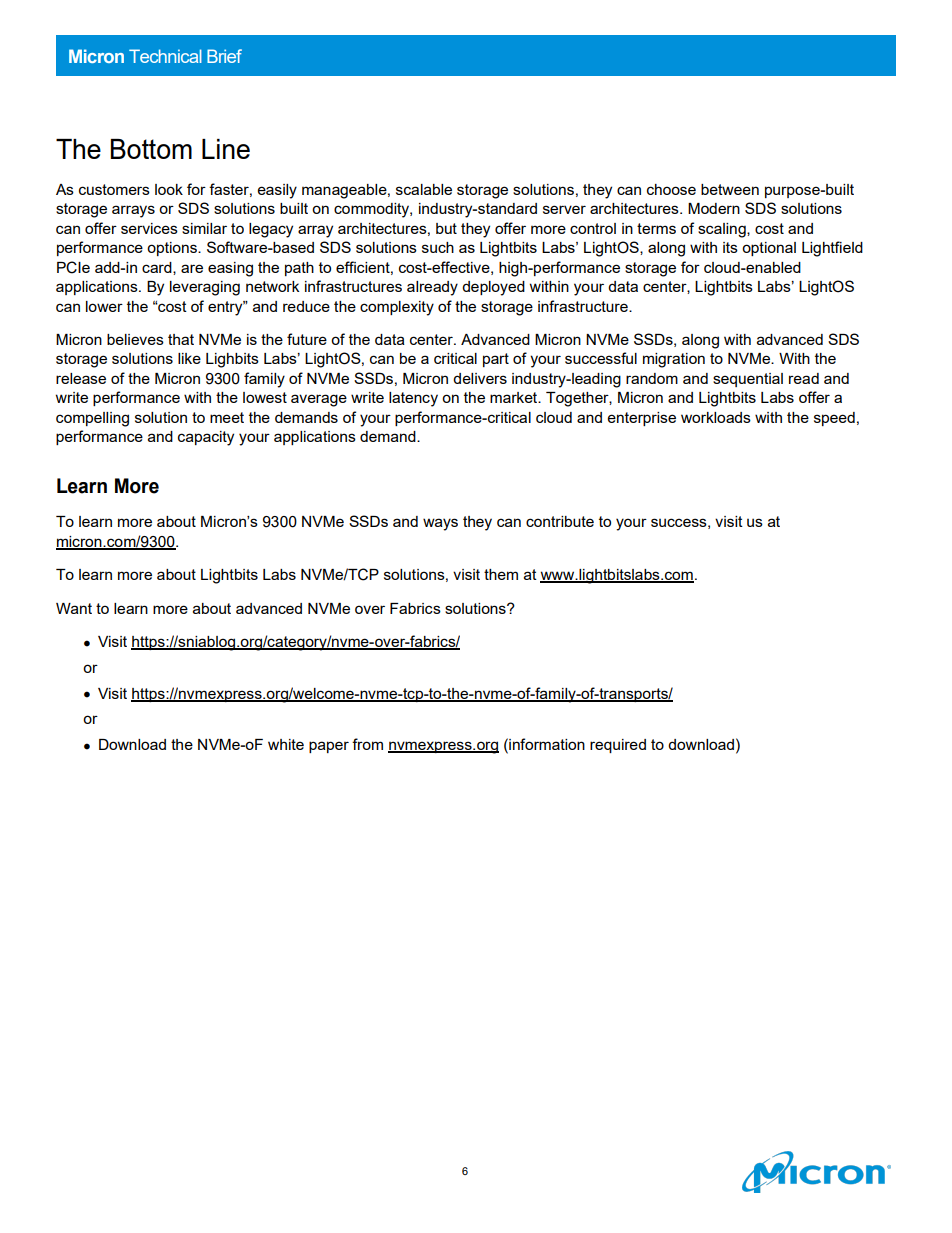 Image resolution: width=952 pixels, height=1233 pixels. What do you see at coordinates (224, 56) in the image?
I see `Brief` at bounding box center [224, 56].
